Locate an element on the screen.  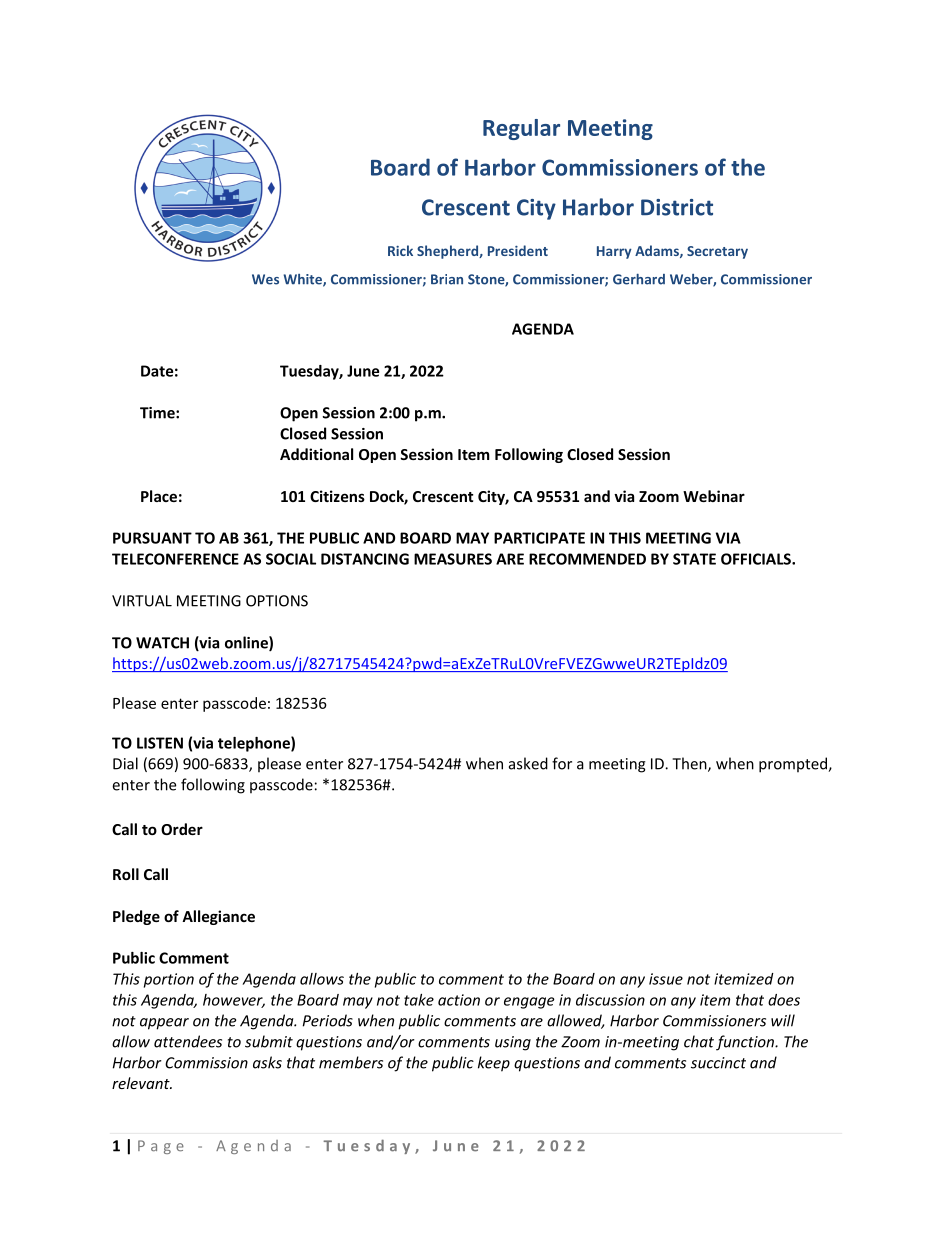
District is located at coordinates (677, 207).
